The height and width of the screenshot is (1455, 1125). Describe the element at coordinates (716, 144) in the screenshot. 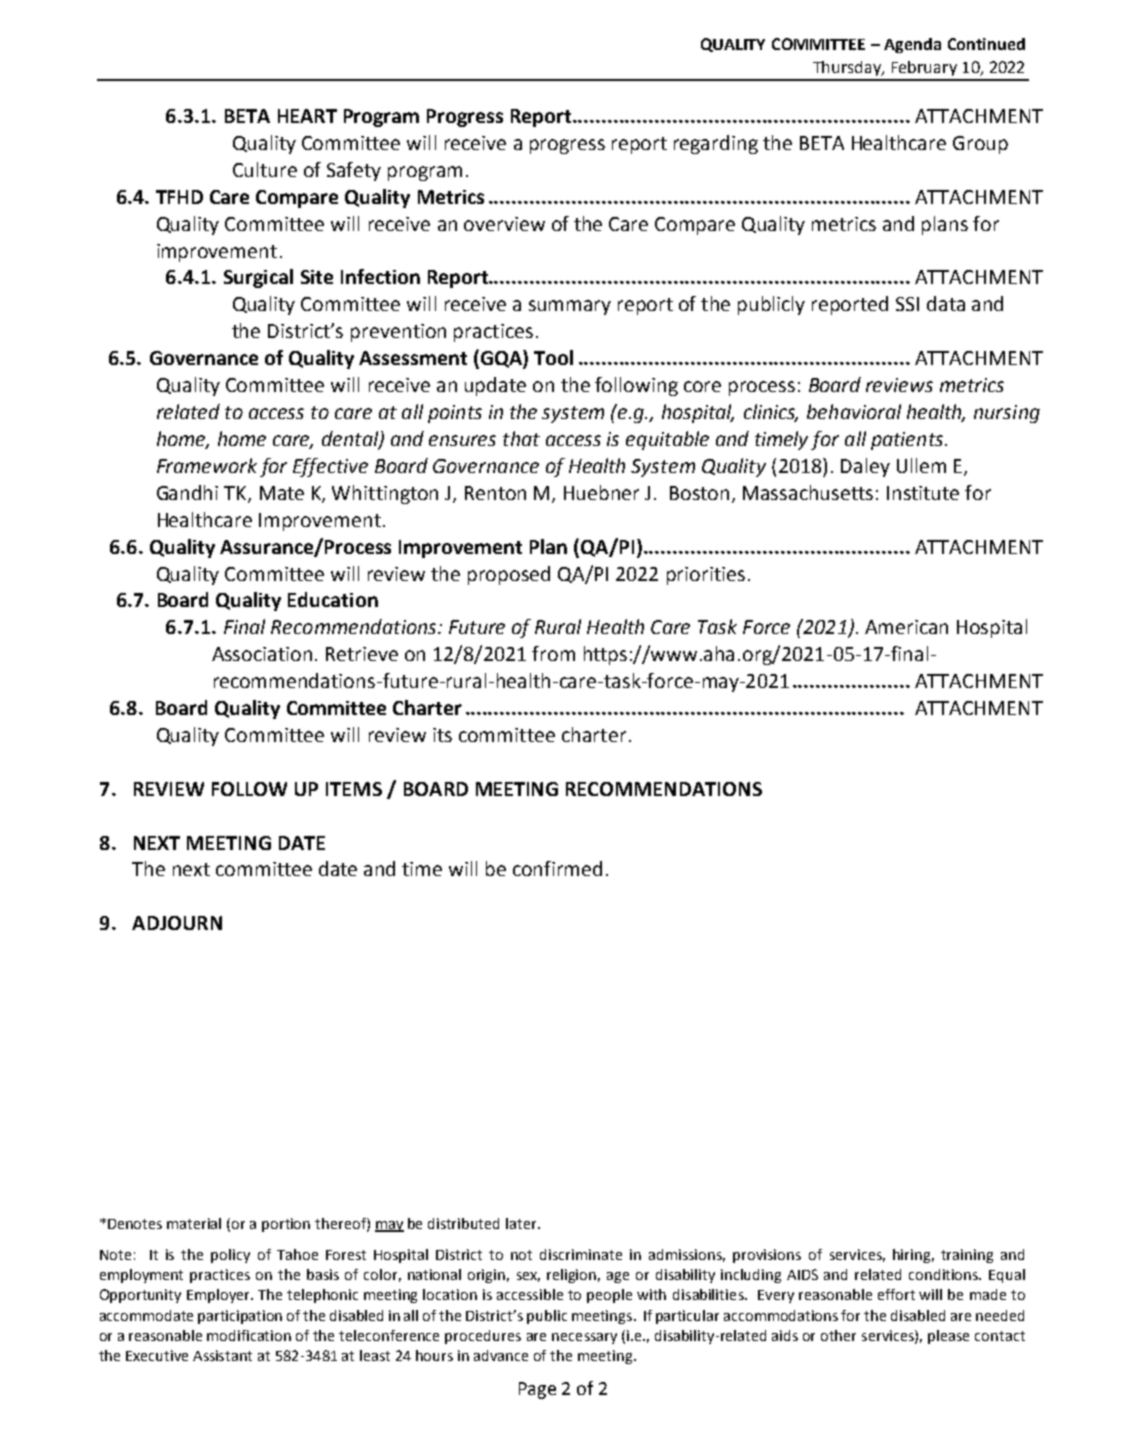

I see `regarding` at that location.
